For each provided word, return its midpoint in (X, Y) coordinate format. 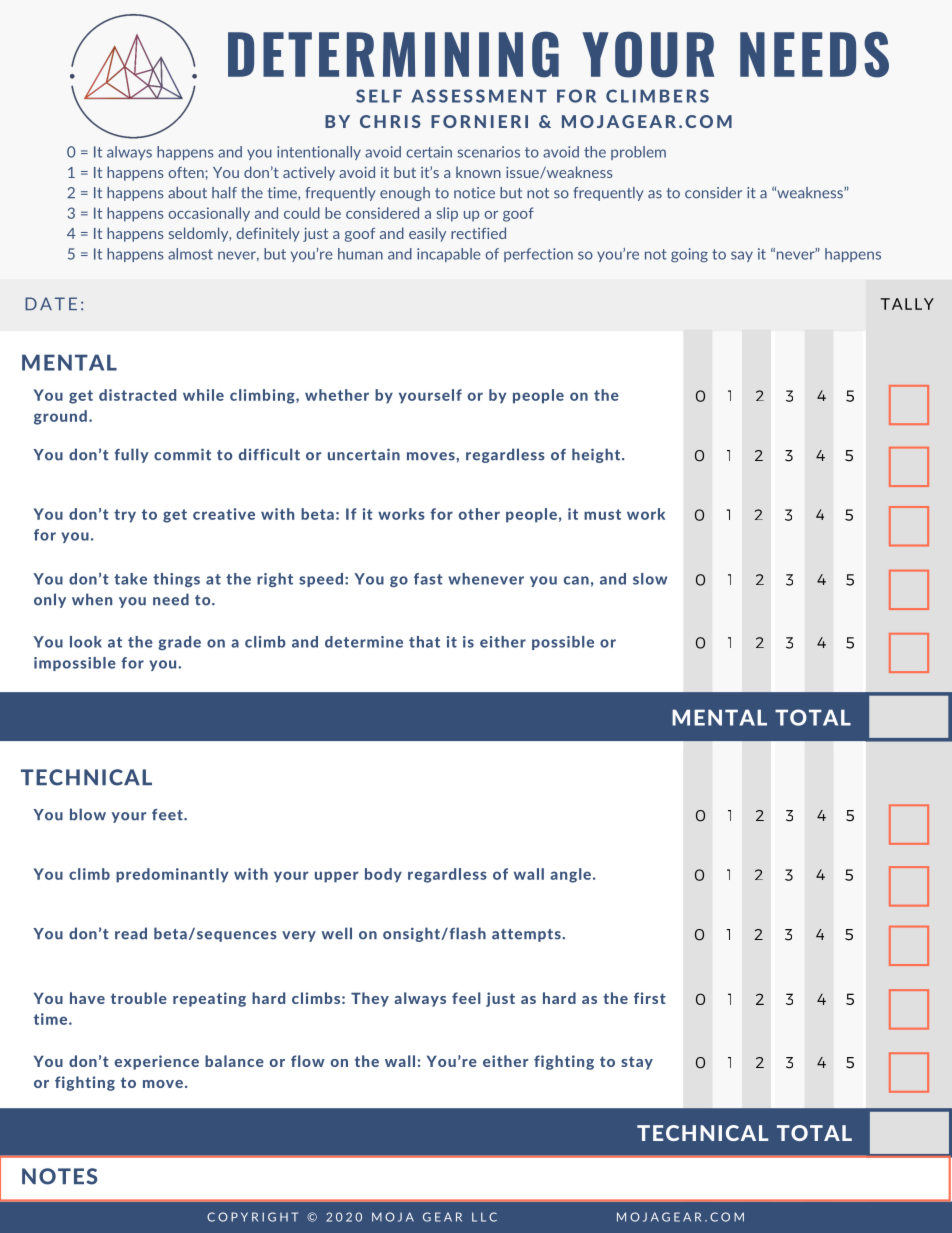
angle (570, 875)
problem (638, 153)
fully (131, 455)
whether (337, 395)
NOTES (59, 1176)
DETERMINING (393, 54)
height (597, 455)
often (187, 172)
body (383, 875)
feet (168, 815)
